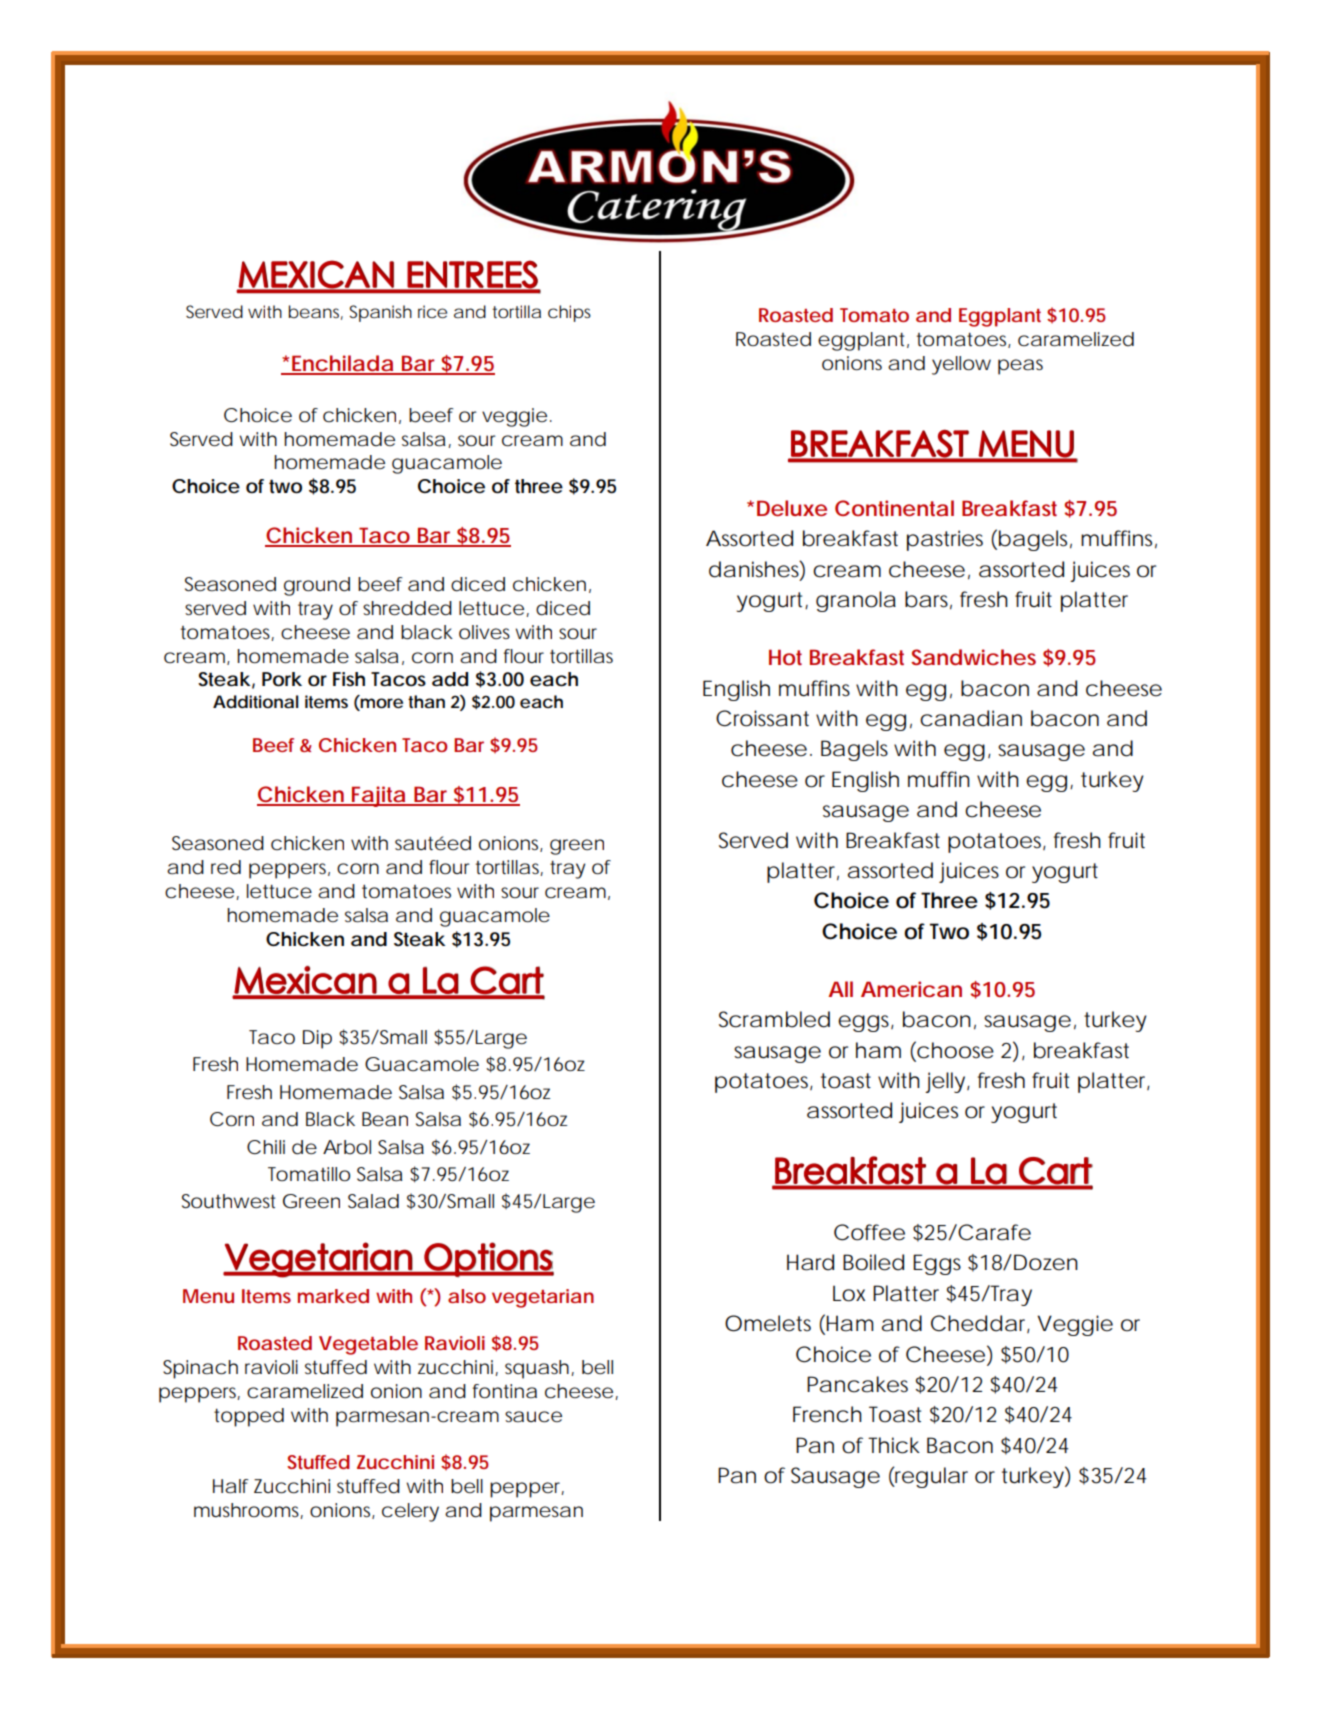 This screenshot has width=1321, height=1709. Describe the element at coordinates (317, 586) in the screenshot. I see `ground` at that location.
